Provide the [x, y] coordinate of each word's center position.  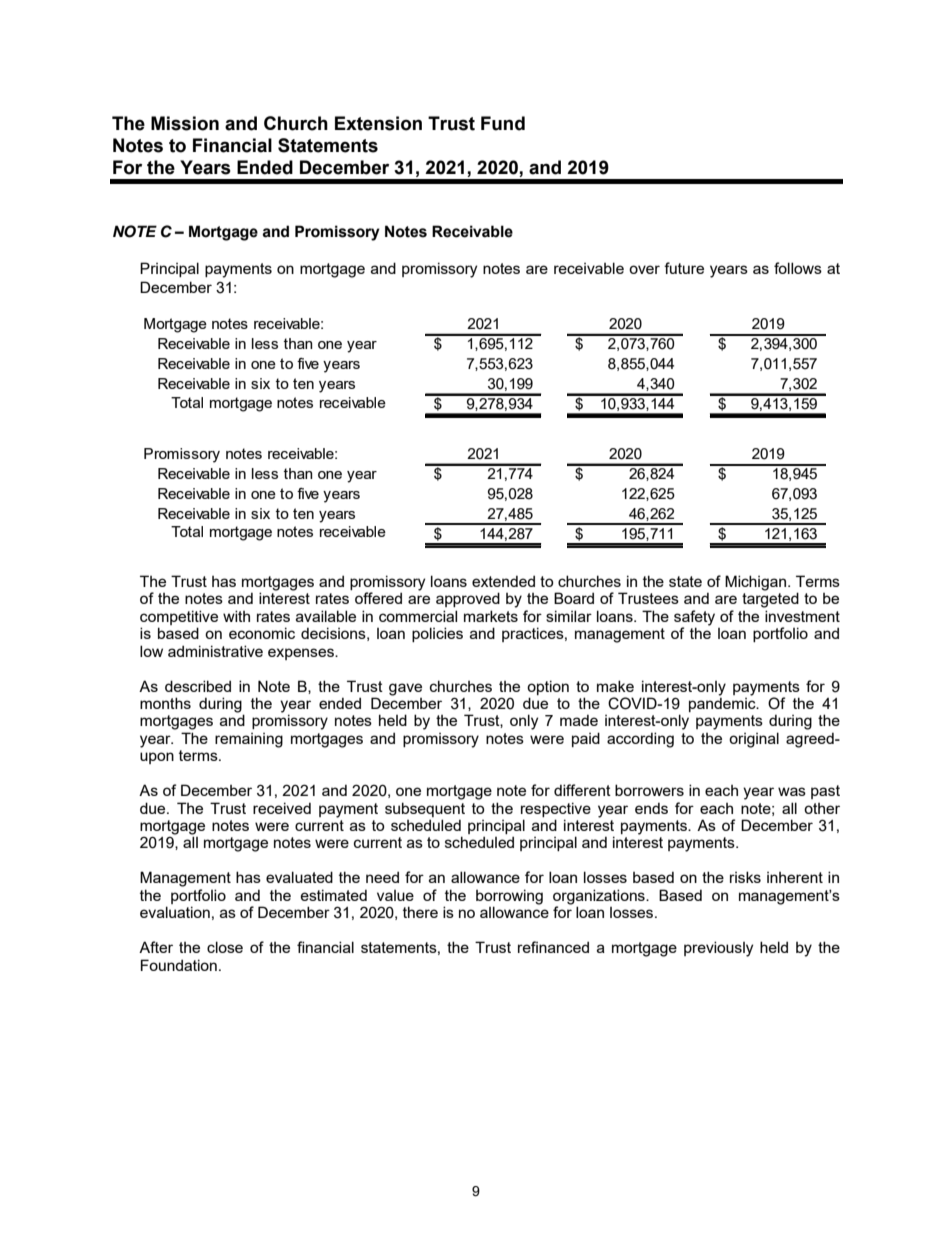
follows [798, 268]
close [225, 947]
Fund [503, 123]
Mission [185, 123]
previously [718, 949]
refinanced [553, 947]
